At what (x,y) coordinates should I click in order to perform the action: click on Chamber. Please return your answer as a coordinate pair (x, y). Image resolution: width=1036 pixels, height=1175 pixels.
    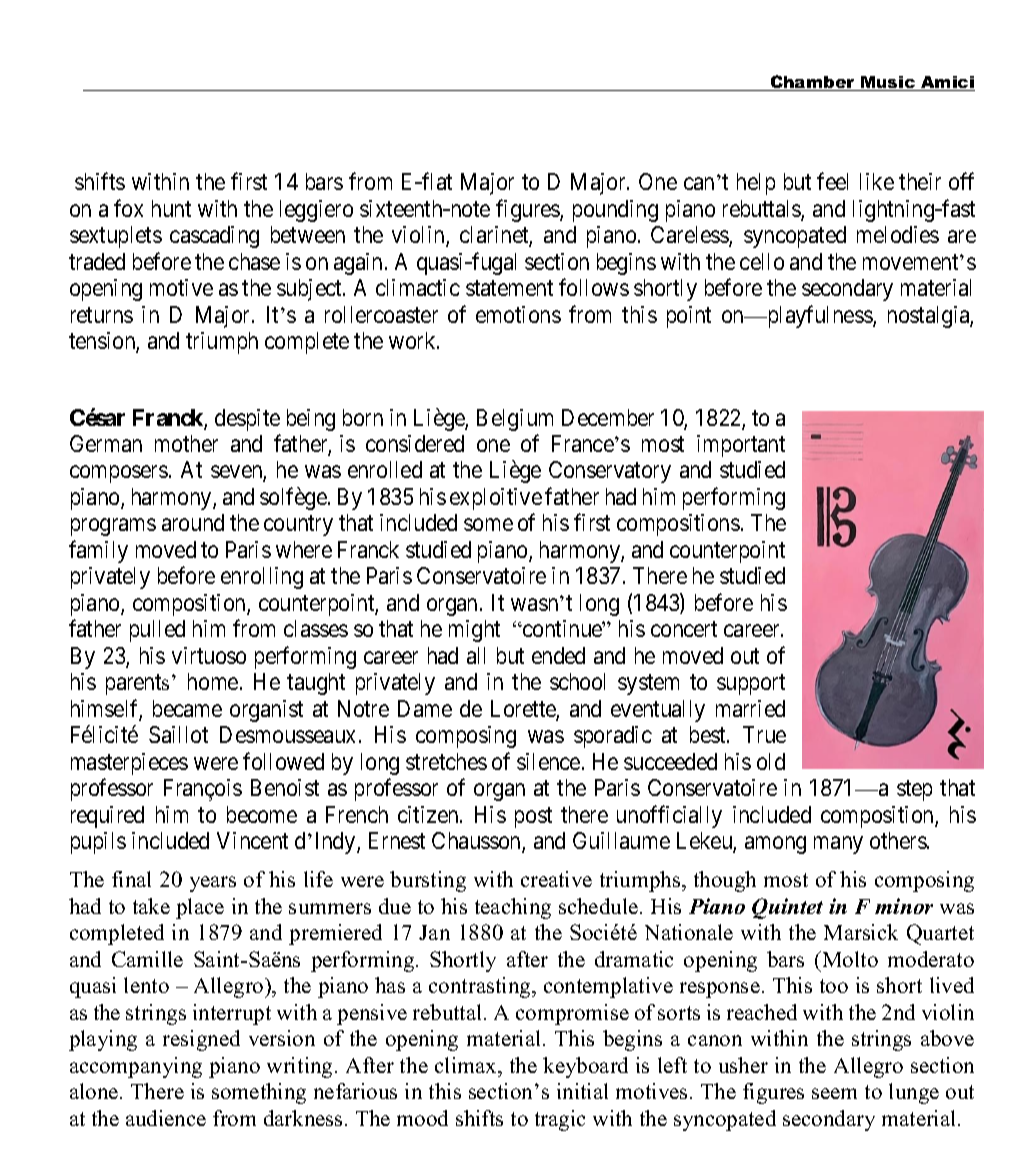
    Looking at the image, I should click on (812, 83).
